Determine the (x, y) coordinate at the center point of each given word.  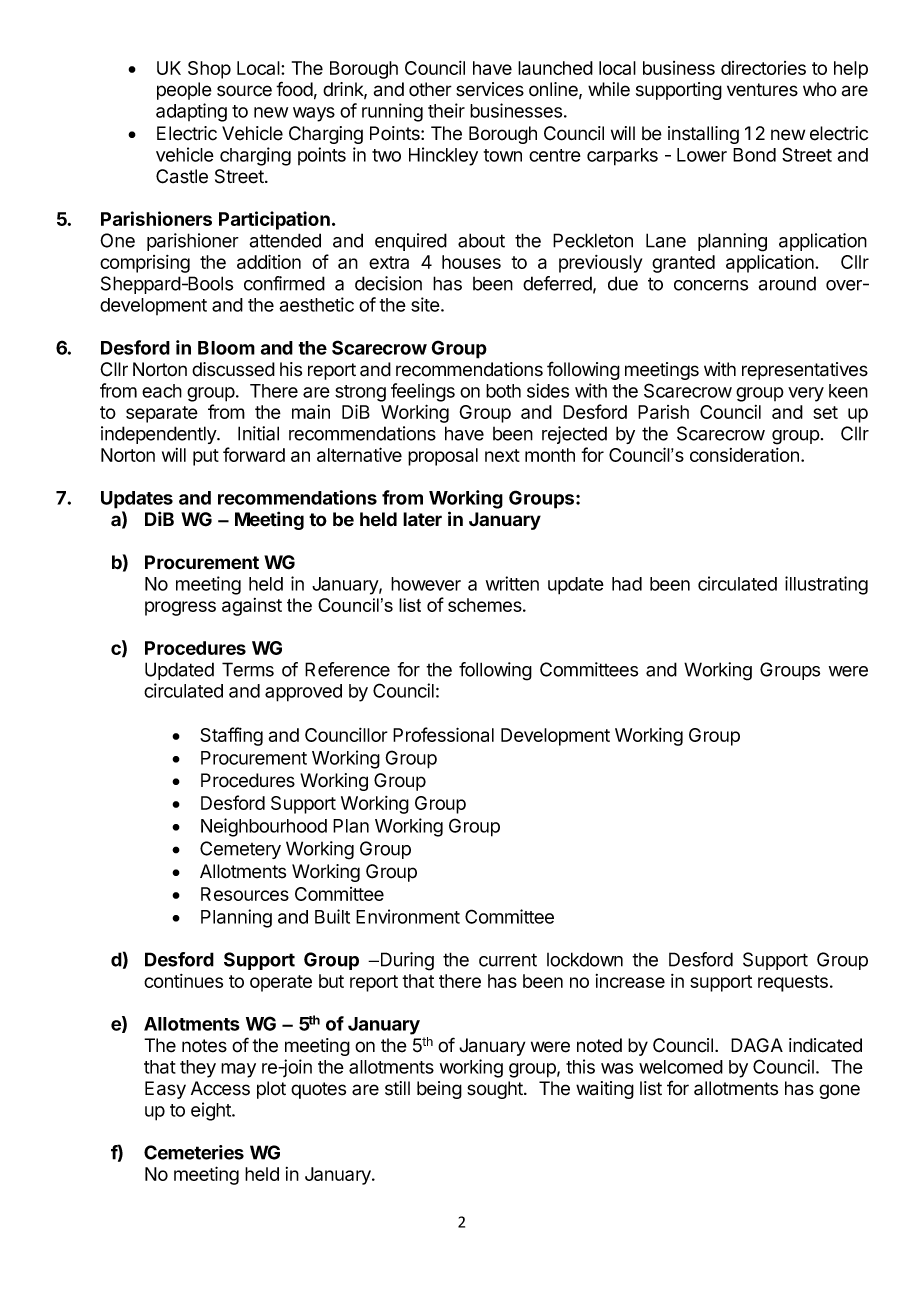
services (490, 89)
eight (212, 1111)
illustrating (826, 585)
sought (496, 1090)
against (252, 607)
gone (839, 1091)
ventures (762, 90)
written (512, 583)
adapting (191, 112)
